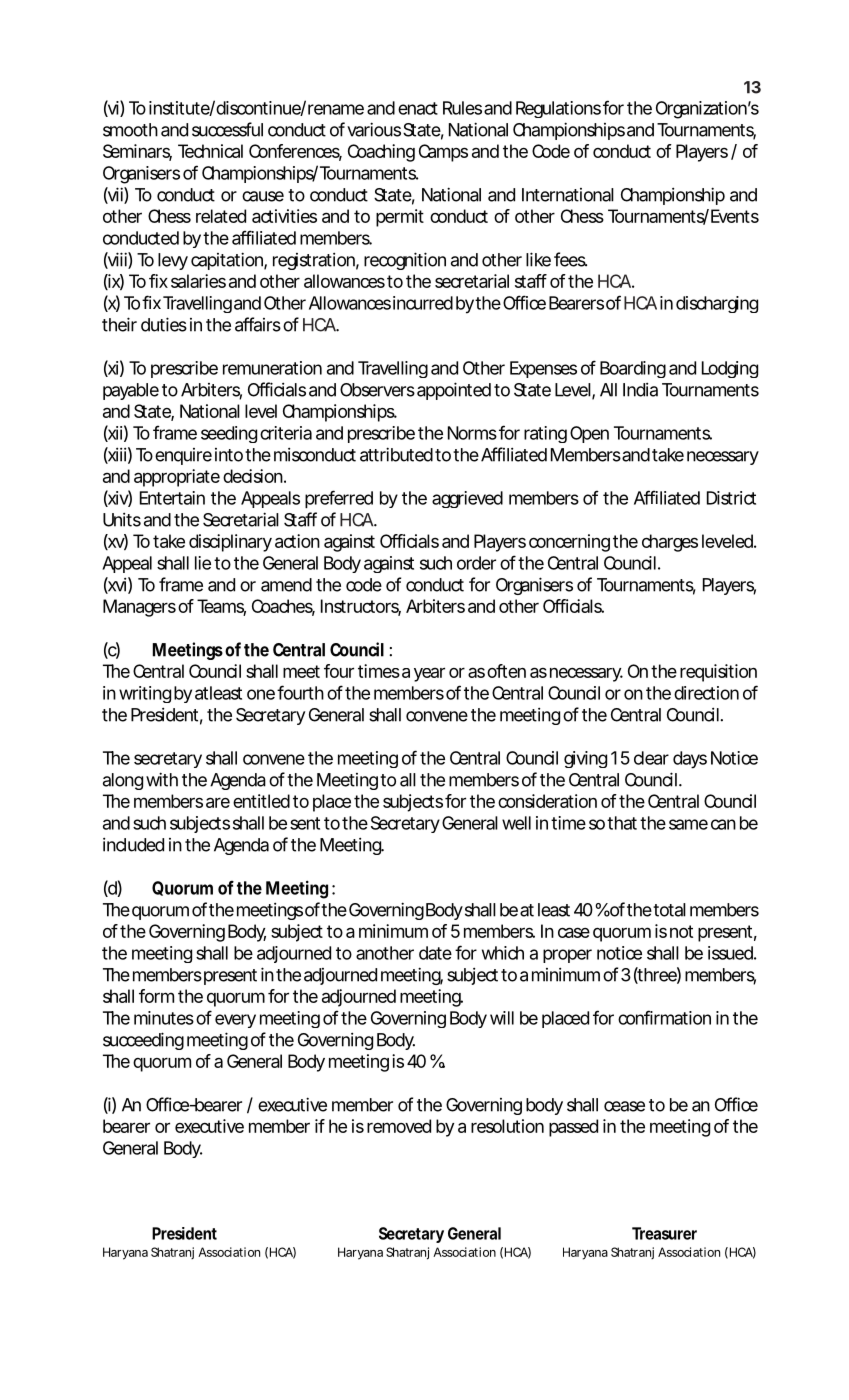 The image size is (849, 1400). Describe the element at coordinates (210, 151) in the image. I see `Technical` at that location.
